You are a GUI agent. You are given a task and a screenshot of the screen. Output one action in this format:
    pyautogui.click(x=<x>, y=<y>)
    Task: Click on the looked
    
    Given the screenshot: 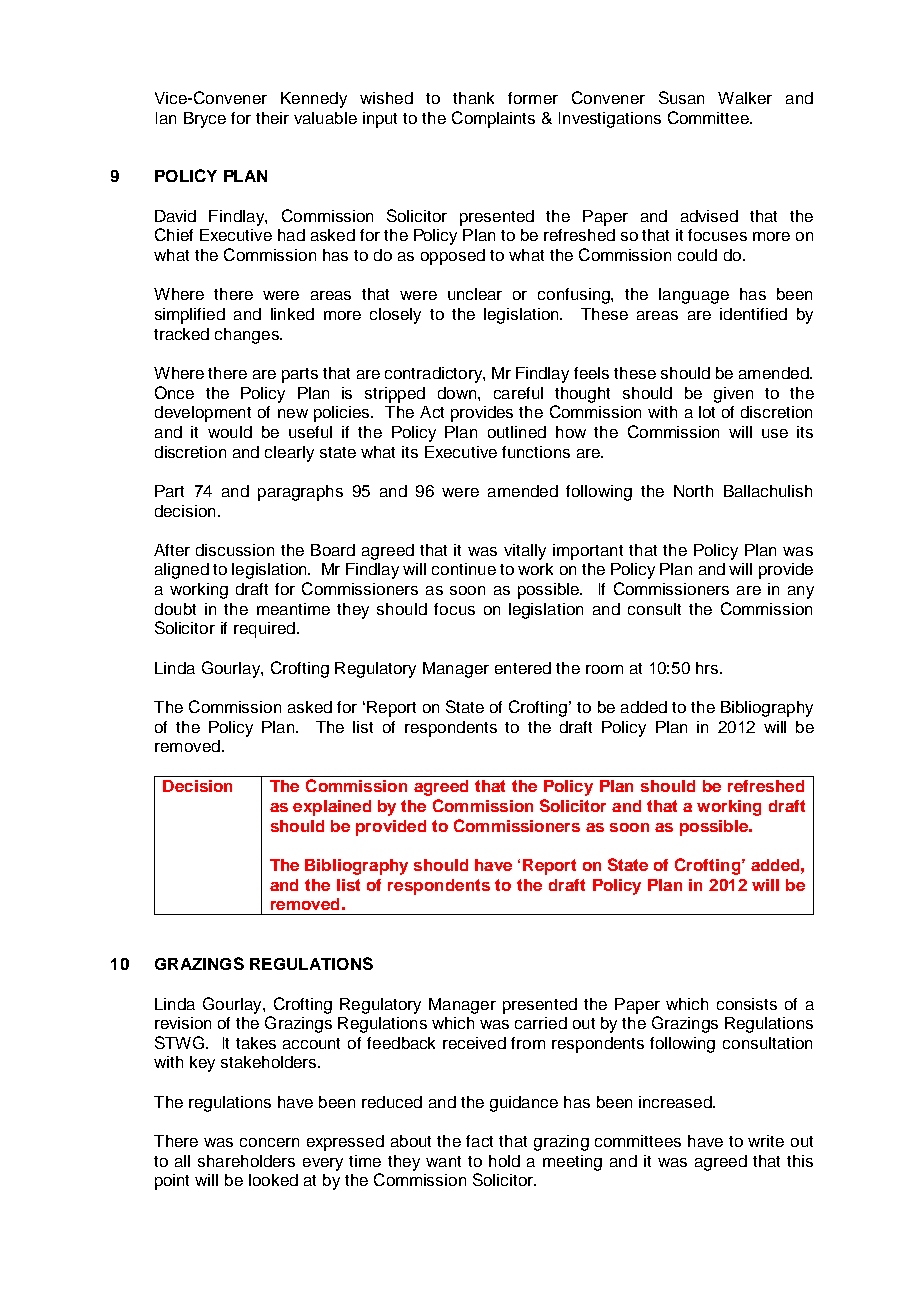 What is the action you would take?
    pyautogui.click(x=273, y=1180)
